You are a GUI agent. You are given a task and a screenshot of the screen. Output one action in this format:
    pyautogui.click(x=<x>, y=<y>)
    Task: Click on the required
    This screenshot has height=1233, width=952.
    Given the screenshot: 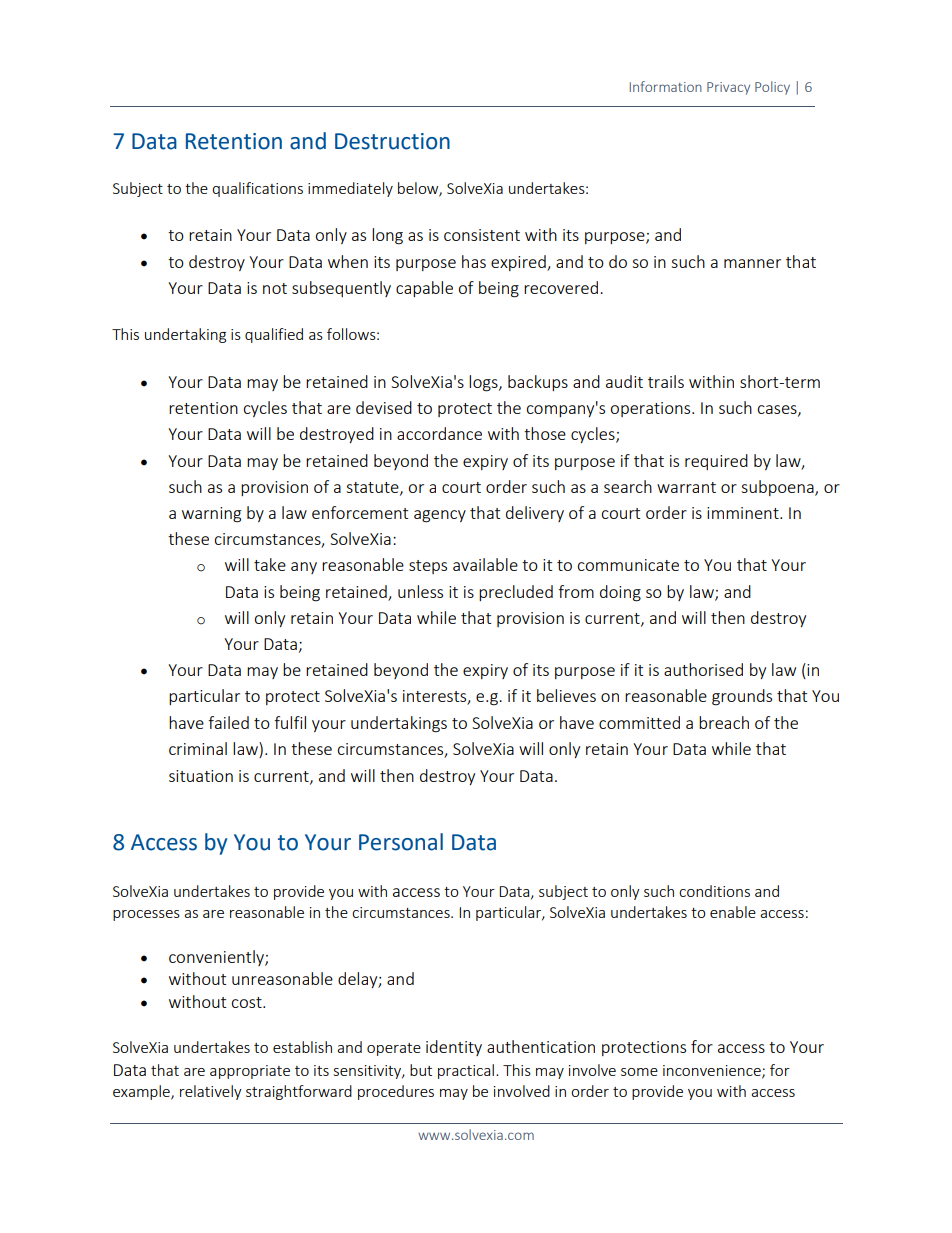 What is the action you would take?
    pyautogui.click(x=716, y=462)
